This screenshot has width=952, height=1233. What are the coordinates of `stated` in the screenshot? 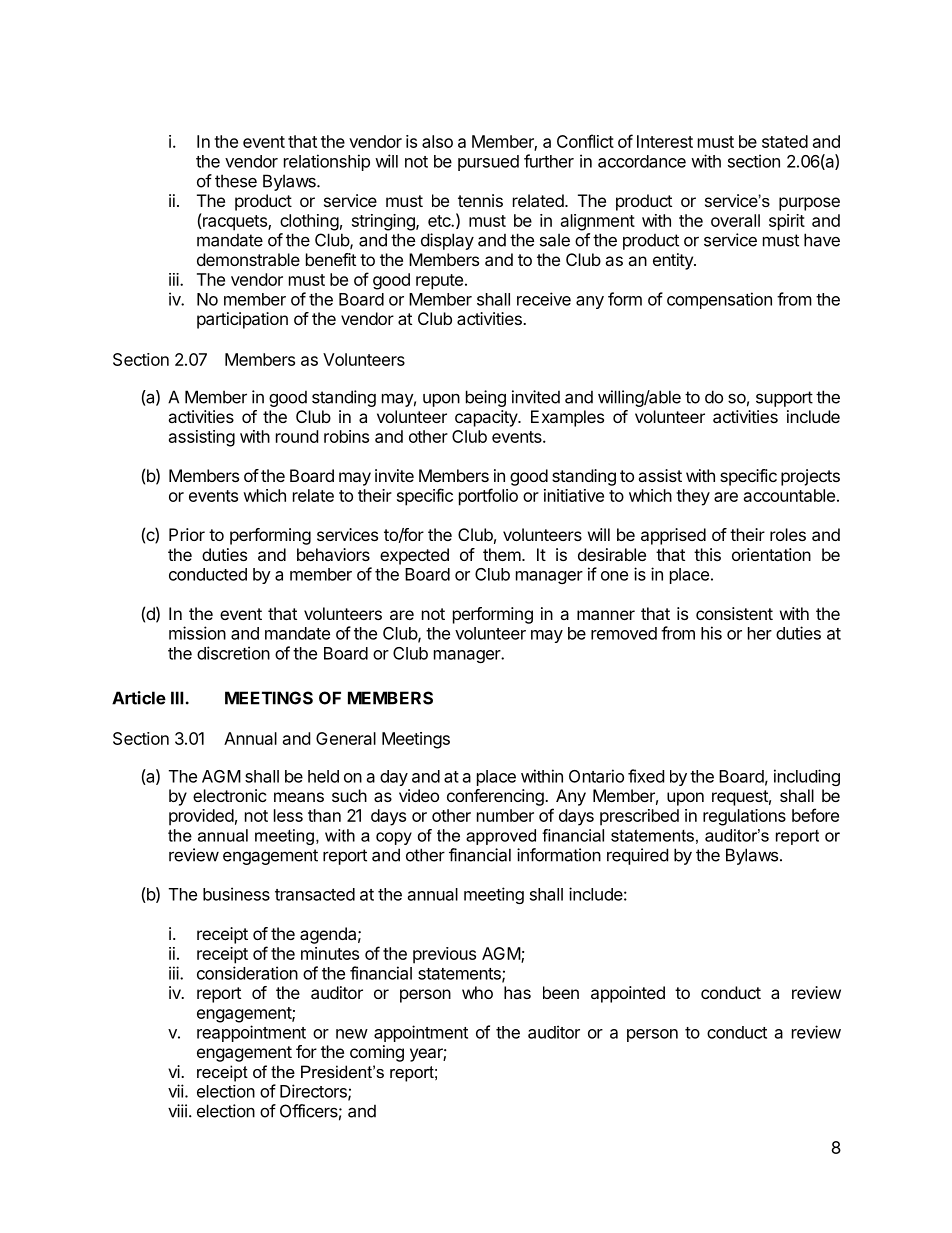 It's located at (785, 141).
